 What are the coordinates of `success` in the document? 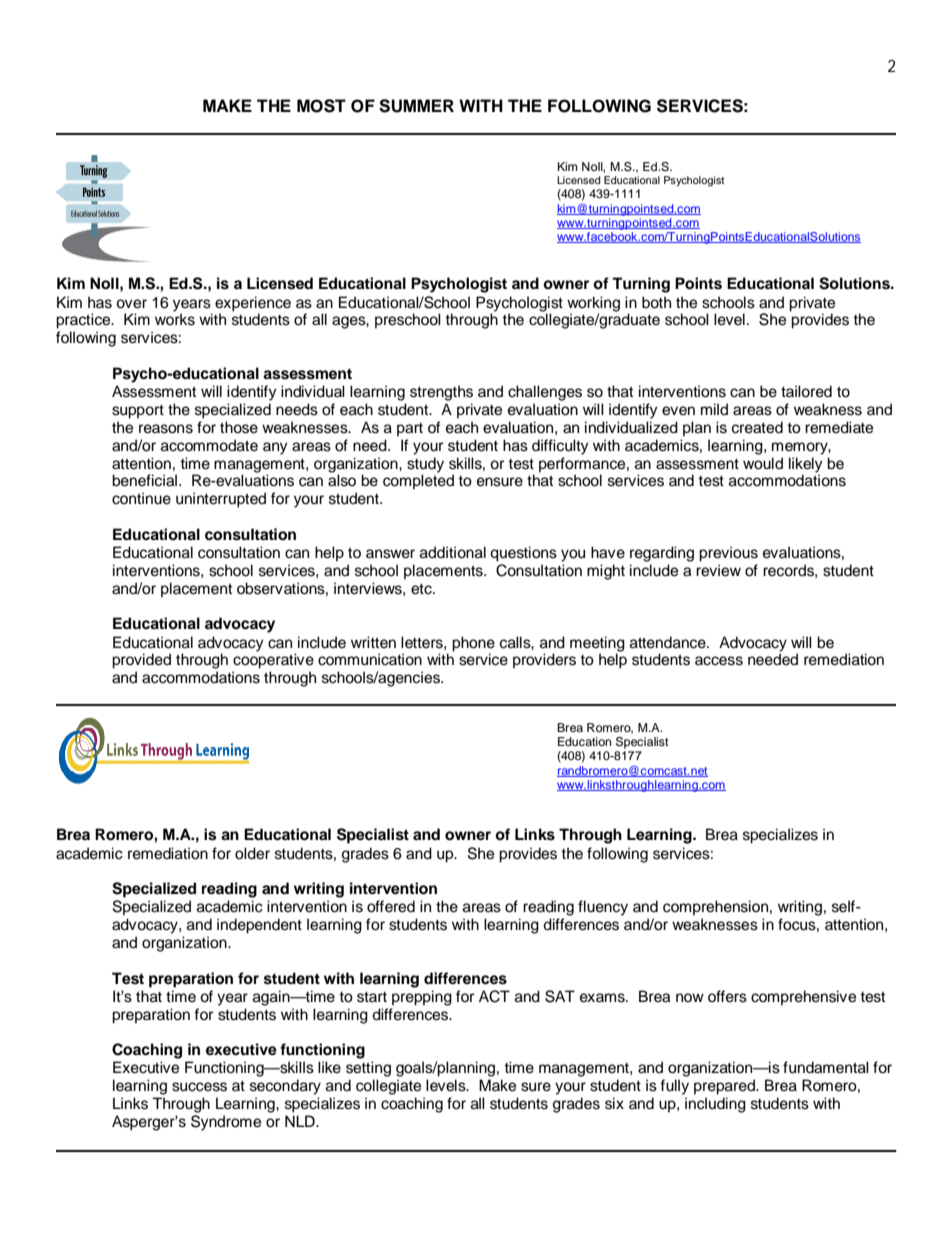 It's located at (199, 1087).
